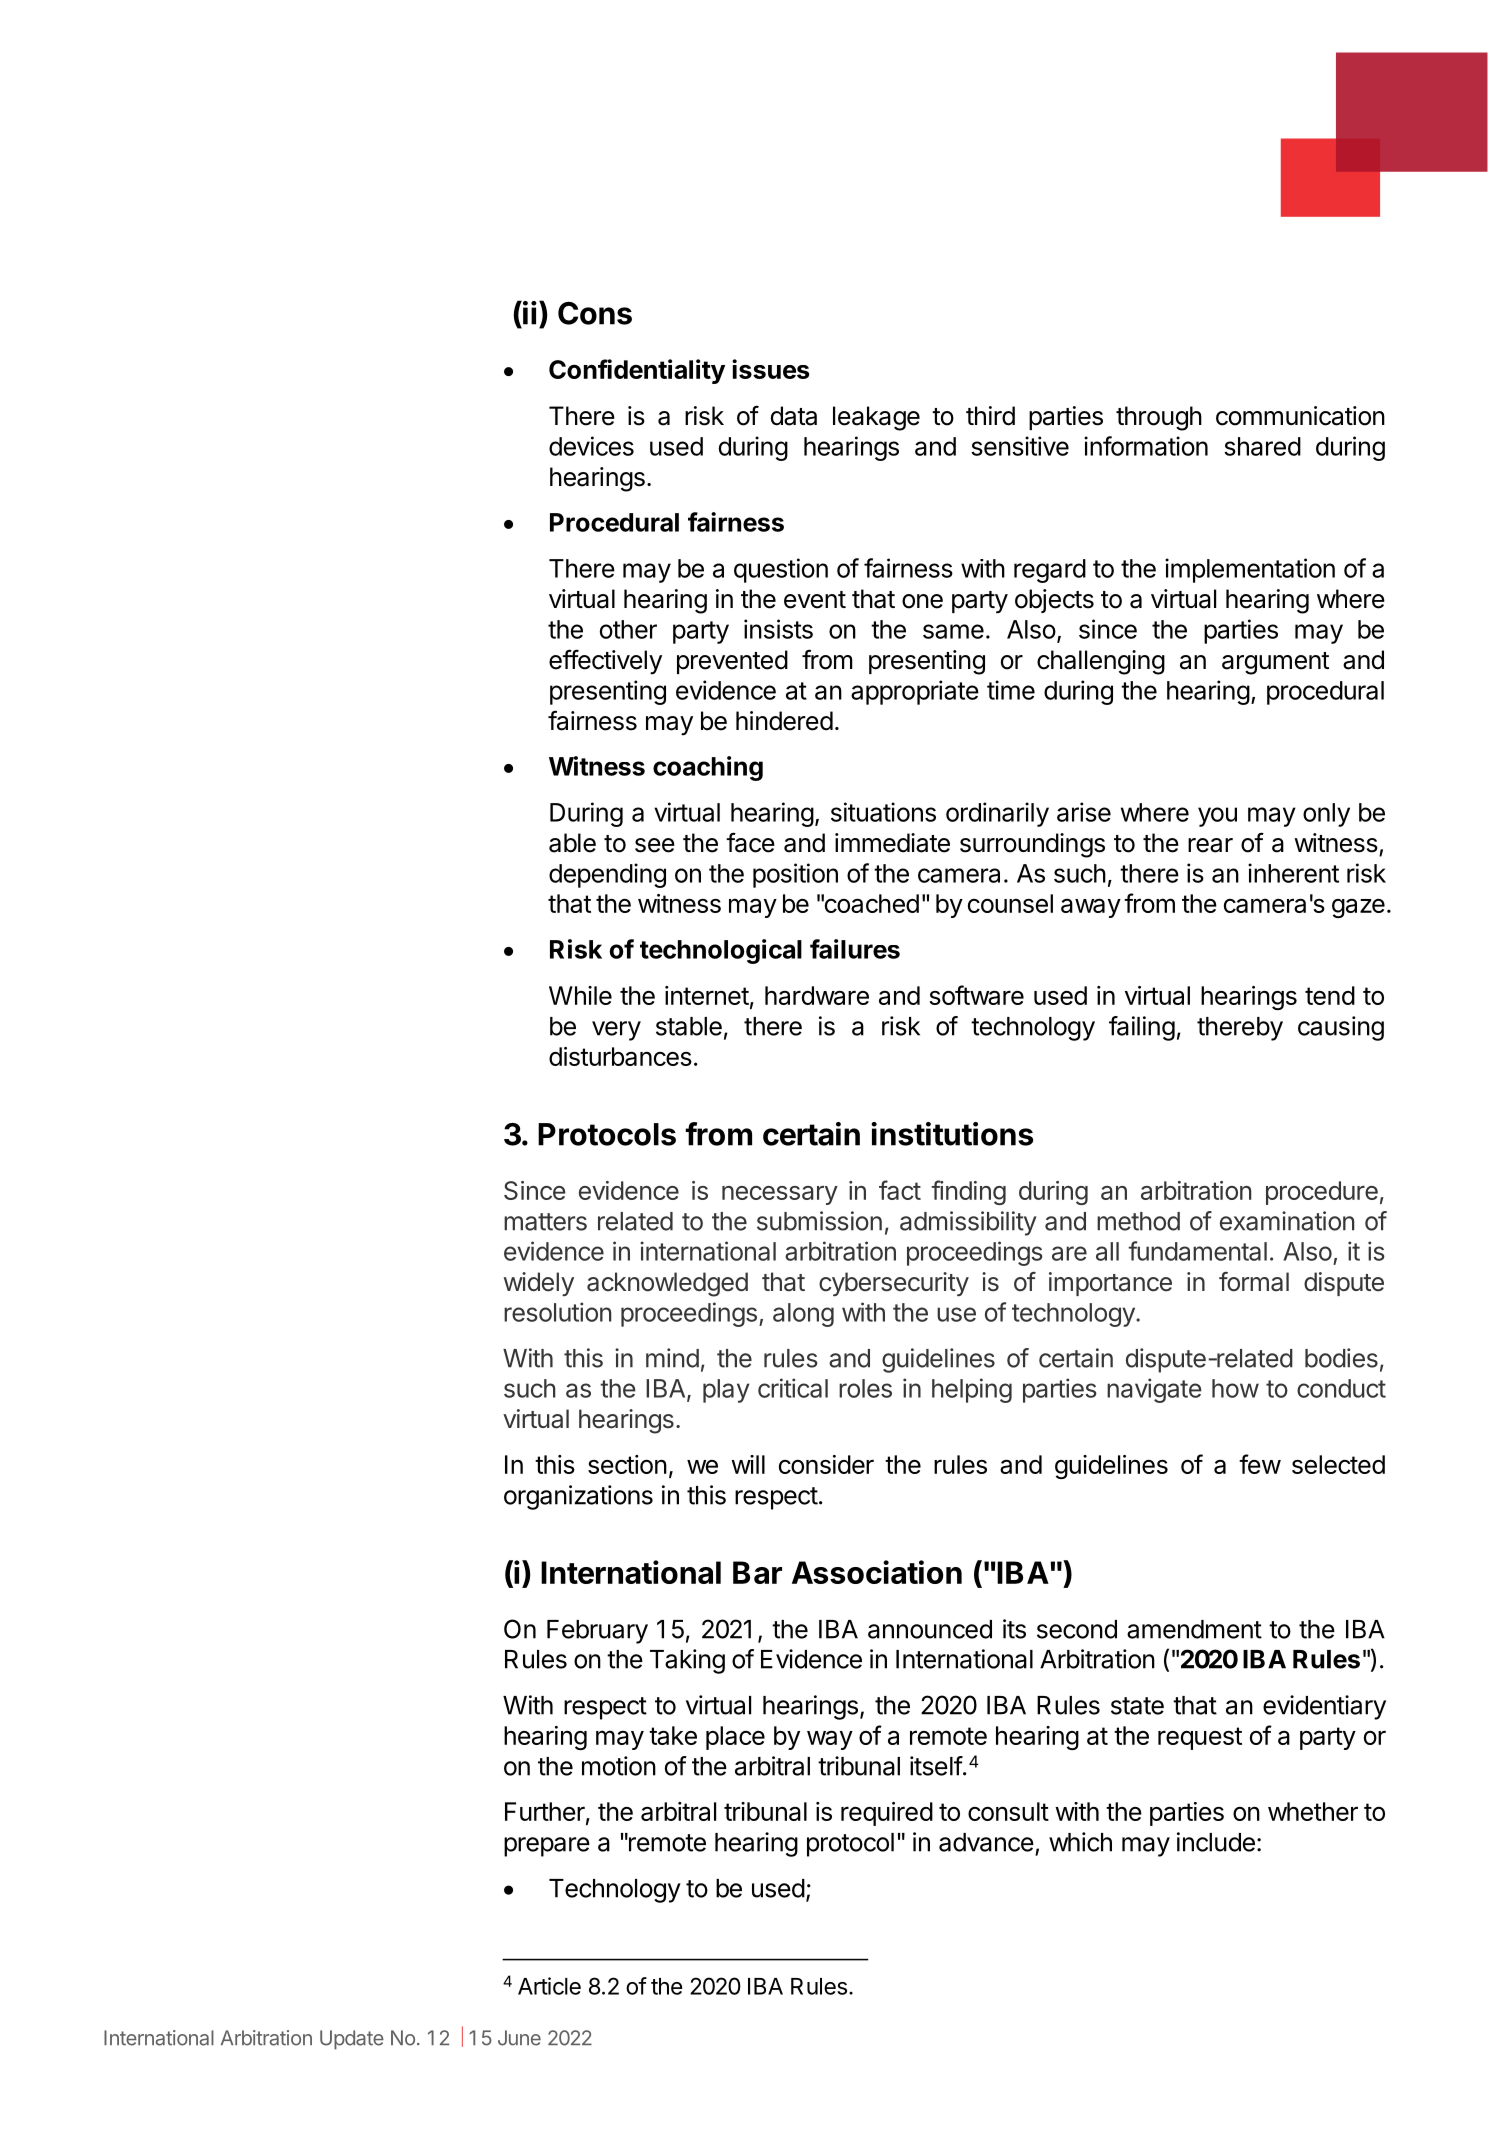  Describe the element at coordinates (876, 418) in the image. I see `leakage` at that location.
